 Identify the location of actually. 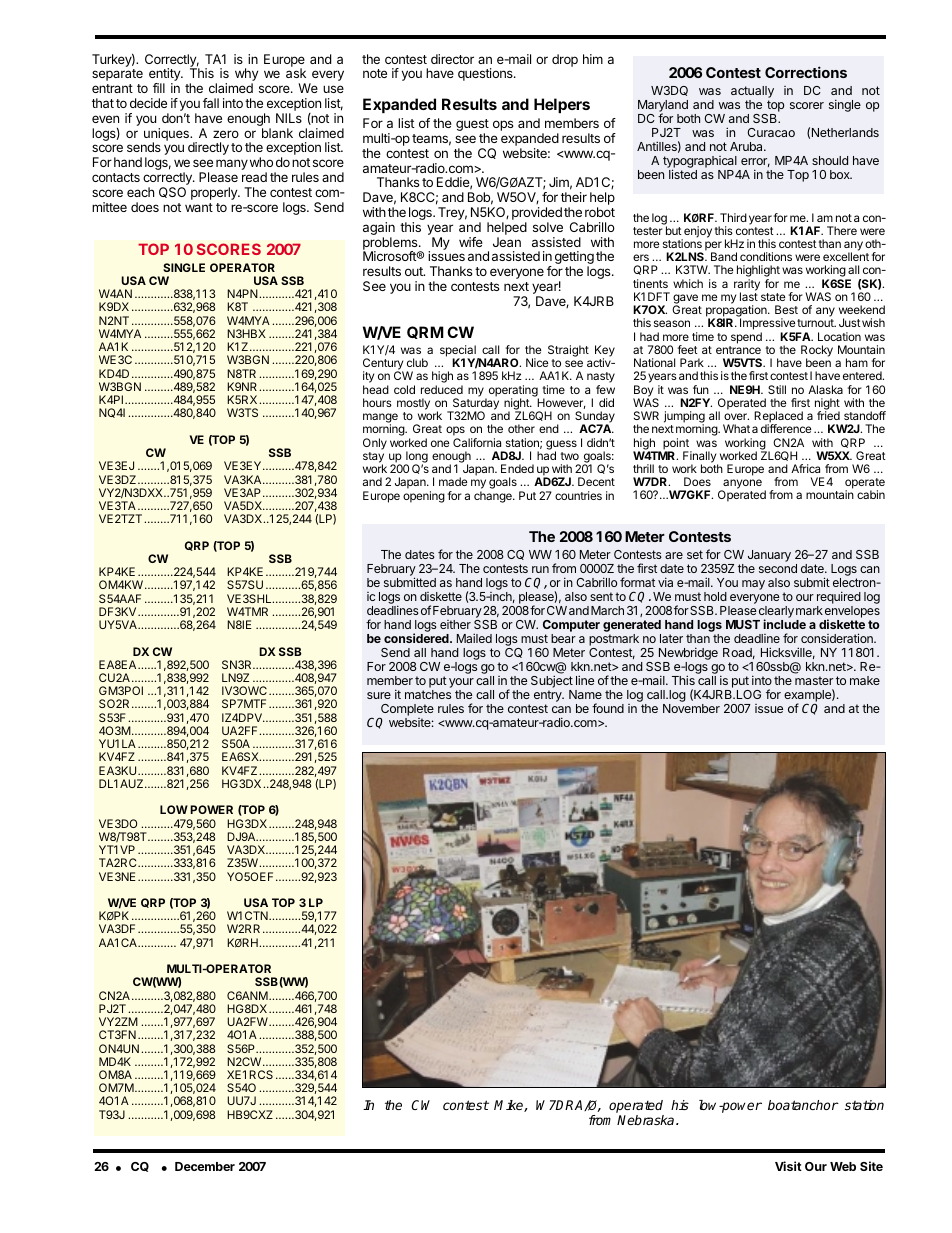
(752, 93).
